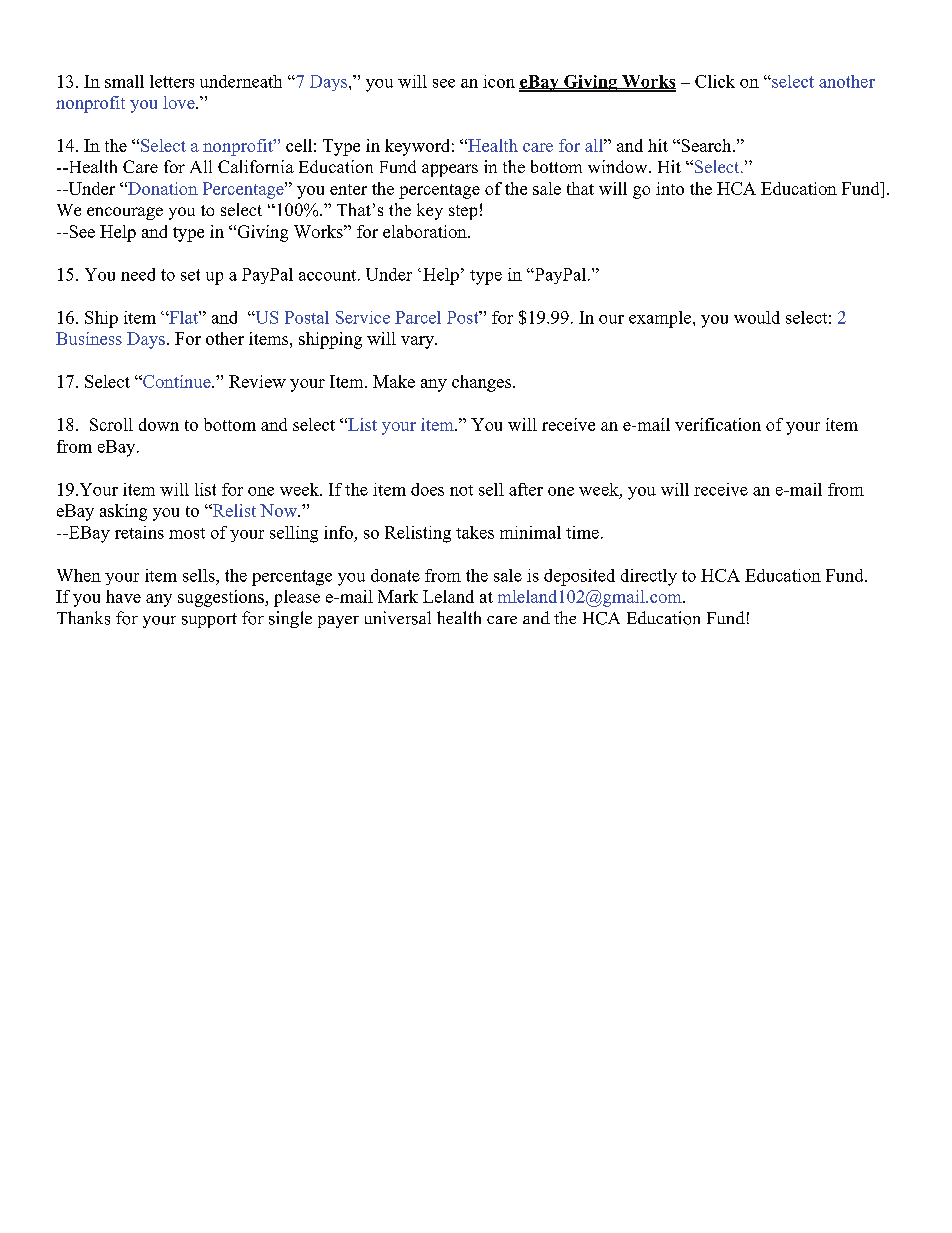  I want to click on have, so click(123, 596).
